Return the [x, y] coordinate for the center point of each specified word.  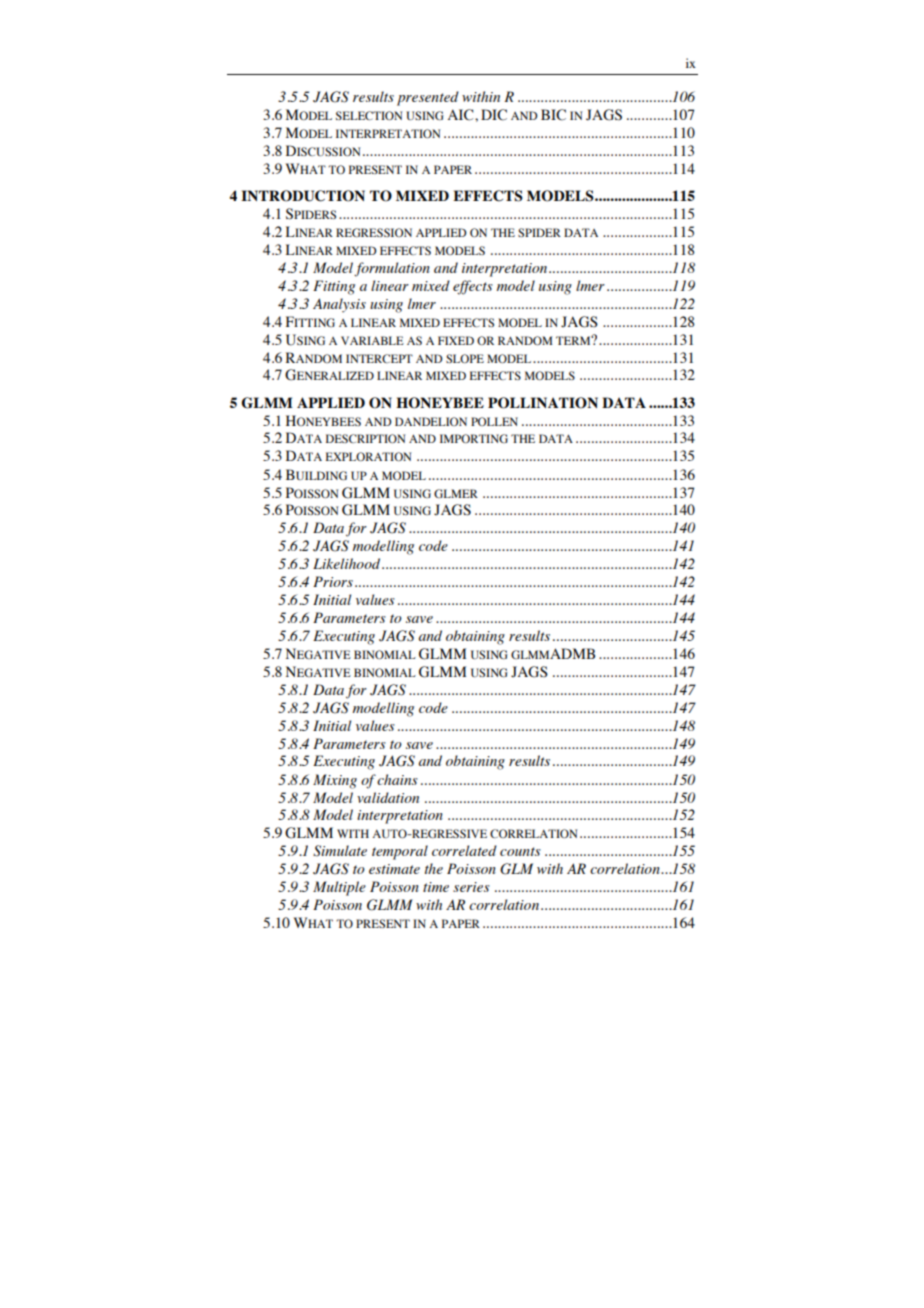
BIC [553, 115]
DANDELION [431, 421]
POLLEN [494, 421]
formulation [392, 269]
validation [388, 797]
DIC [494, 115]
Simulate [340, 851]
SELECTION [369, 115]
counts [520, 851]
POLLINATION [543, 403]
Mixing [335, 781]
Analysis [339, 305]
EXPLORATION [368, 456]
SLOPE [465, 358]
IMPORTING [474, 438]
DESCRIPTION [365, 438]
